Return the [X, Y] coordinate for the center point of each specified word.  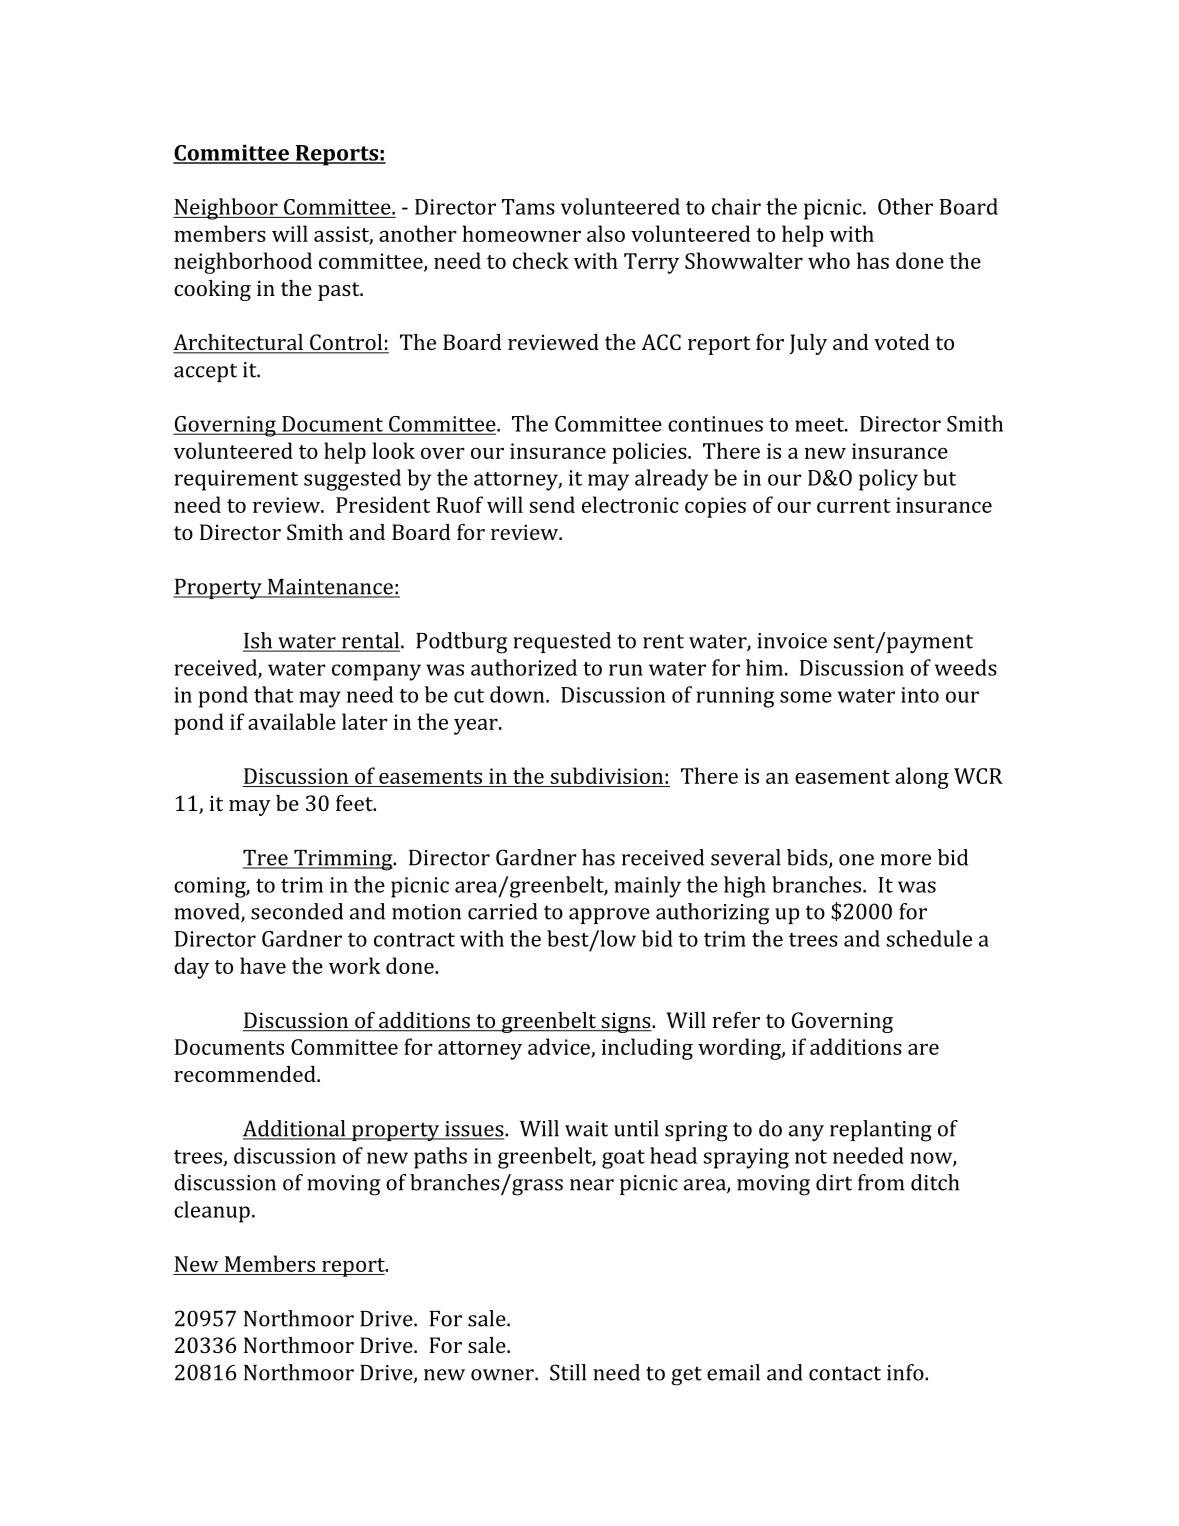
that [273, 694]
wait [586, 1129]
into [920, 695]
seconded [297, 911]
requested [562, 642]
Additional [295, 1129]
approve [609, 916]
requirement [236, 480]
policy [888, 480]
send [552, 504]
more [906, 860]
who [829, 260]
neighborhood [243, 263]
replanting [881, 1131]
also [606, 233]
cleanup [212, 1212]
